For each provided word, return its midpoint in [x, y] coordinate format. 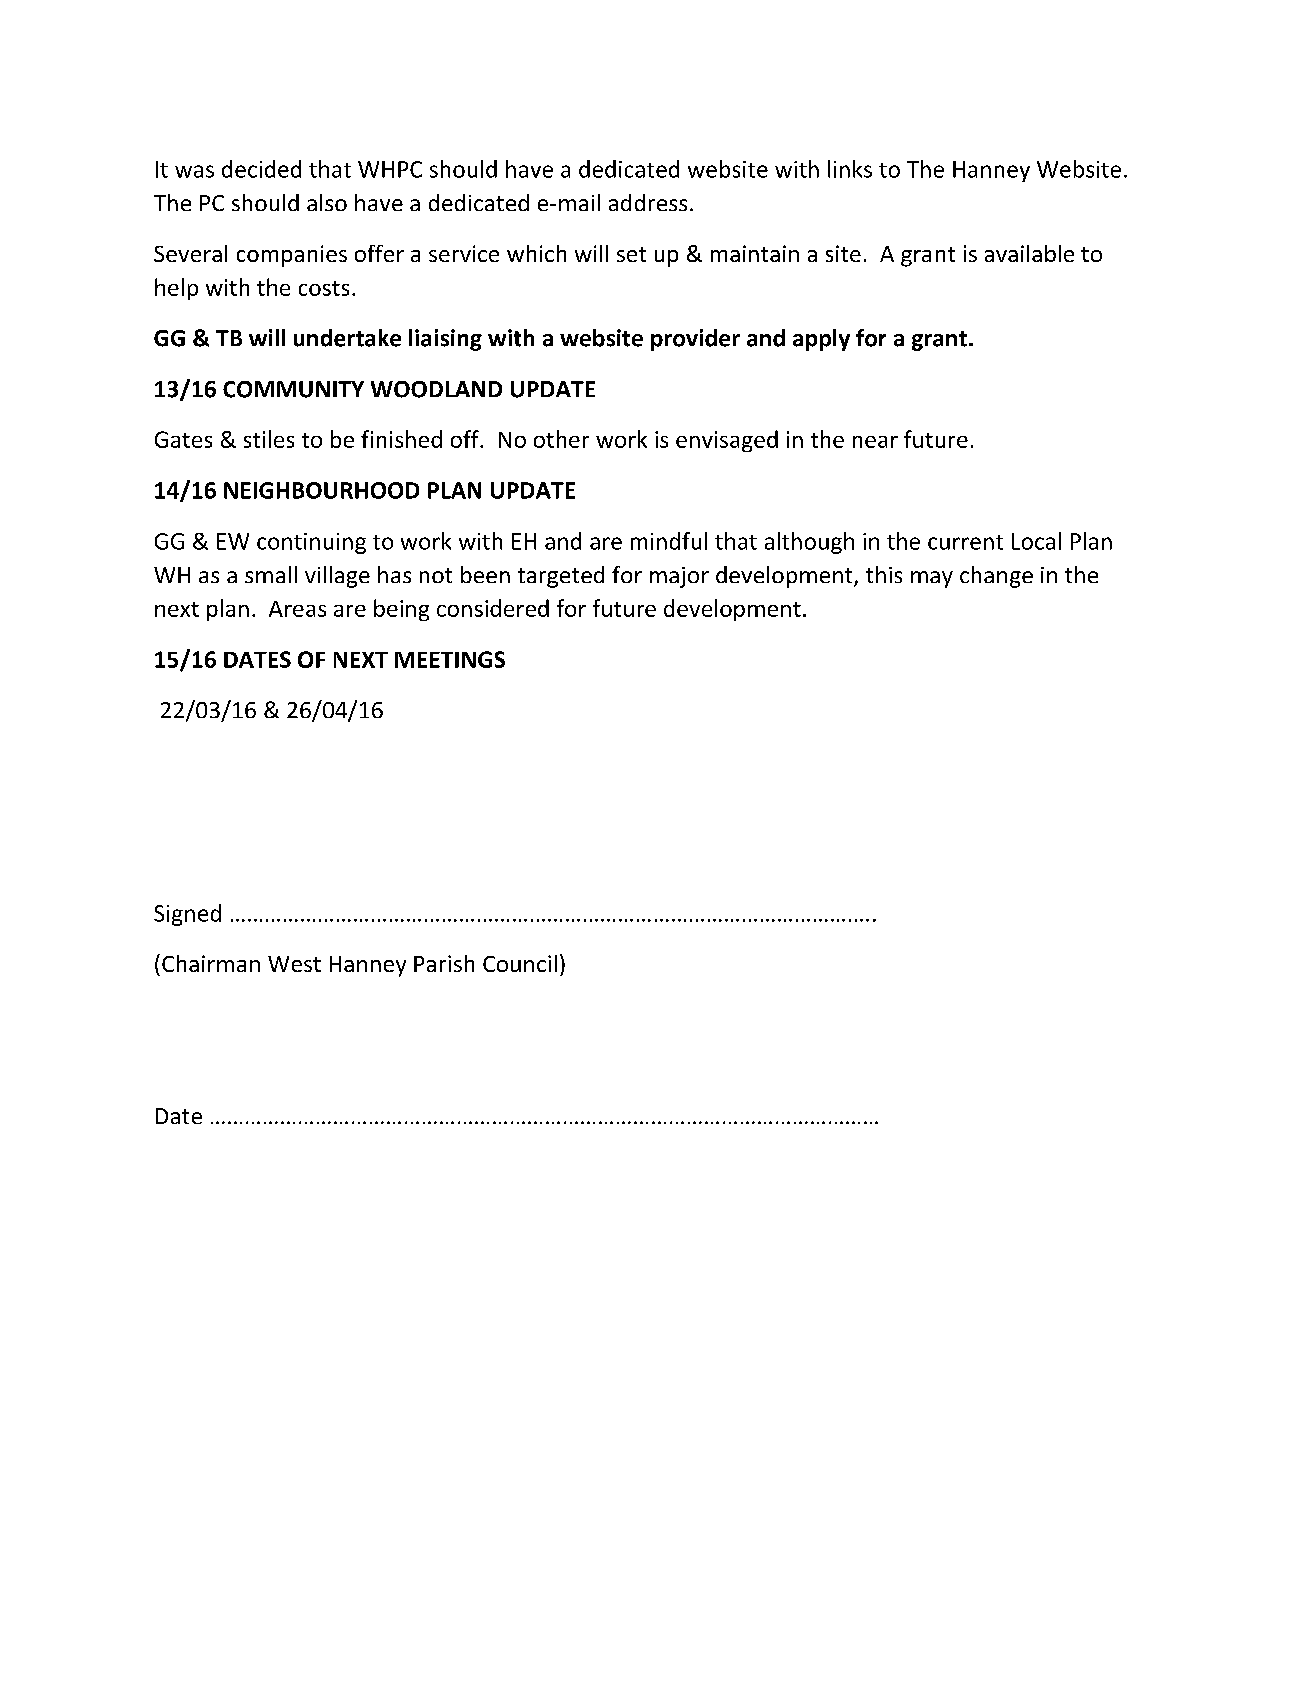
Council [520, 963]
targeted [561, 577]
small [271, 574]
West [294, 964]
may [932, 579]
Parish [444, 963]
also [327, 202]
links [850, 169]
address [648, 202]
